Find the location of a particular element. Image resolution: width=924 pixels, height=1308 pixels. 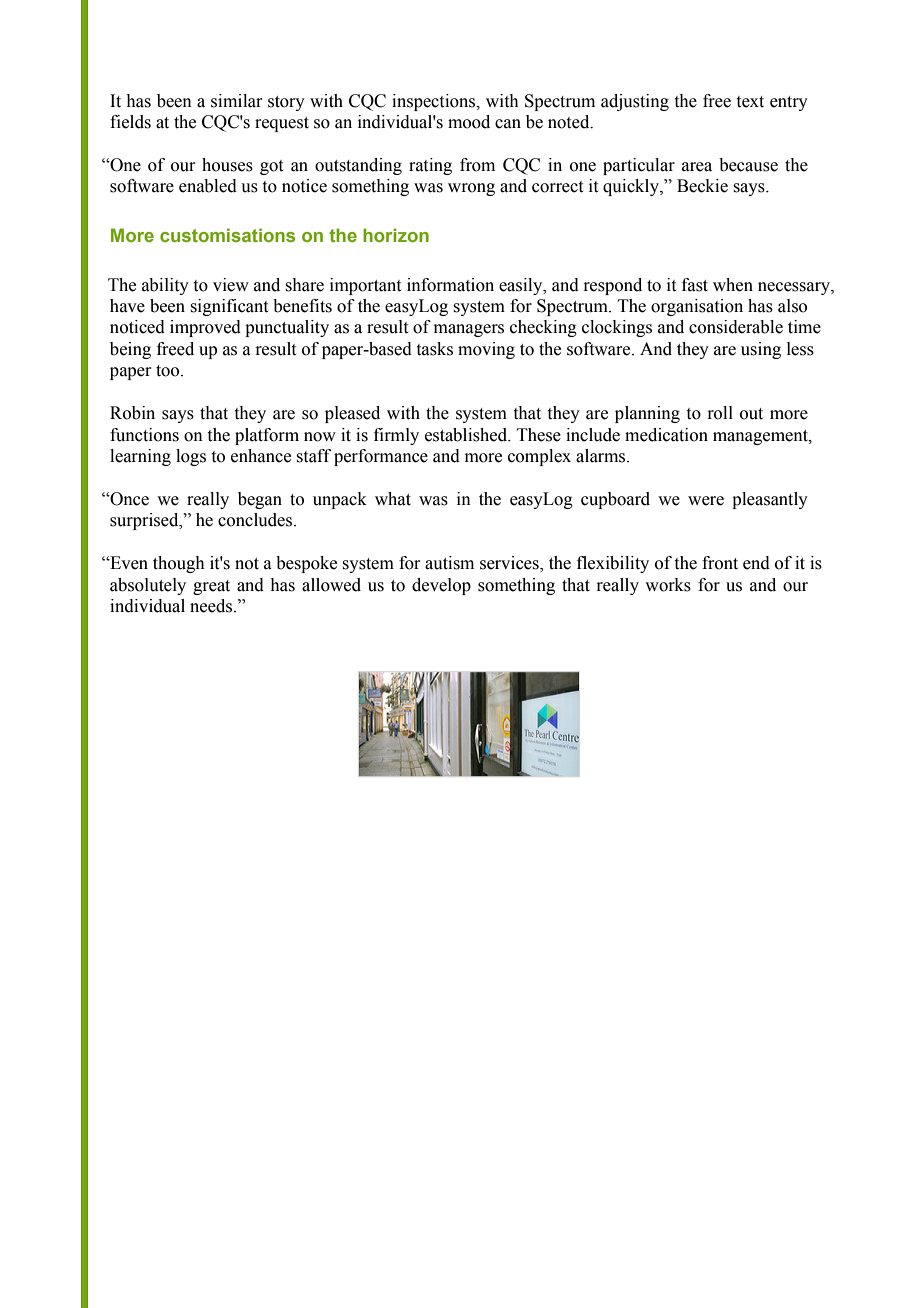

mood is located at coordinates (469, 122).
